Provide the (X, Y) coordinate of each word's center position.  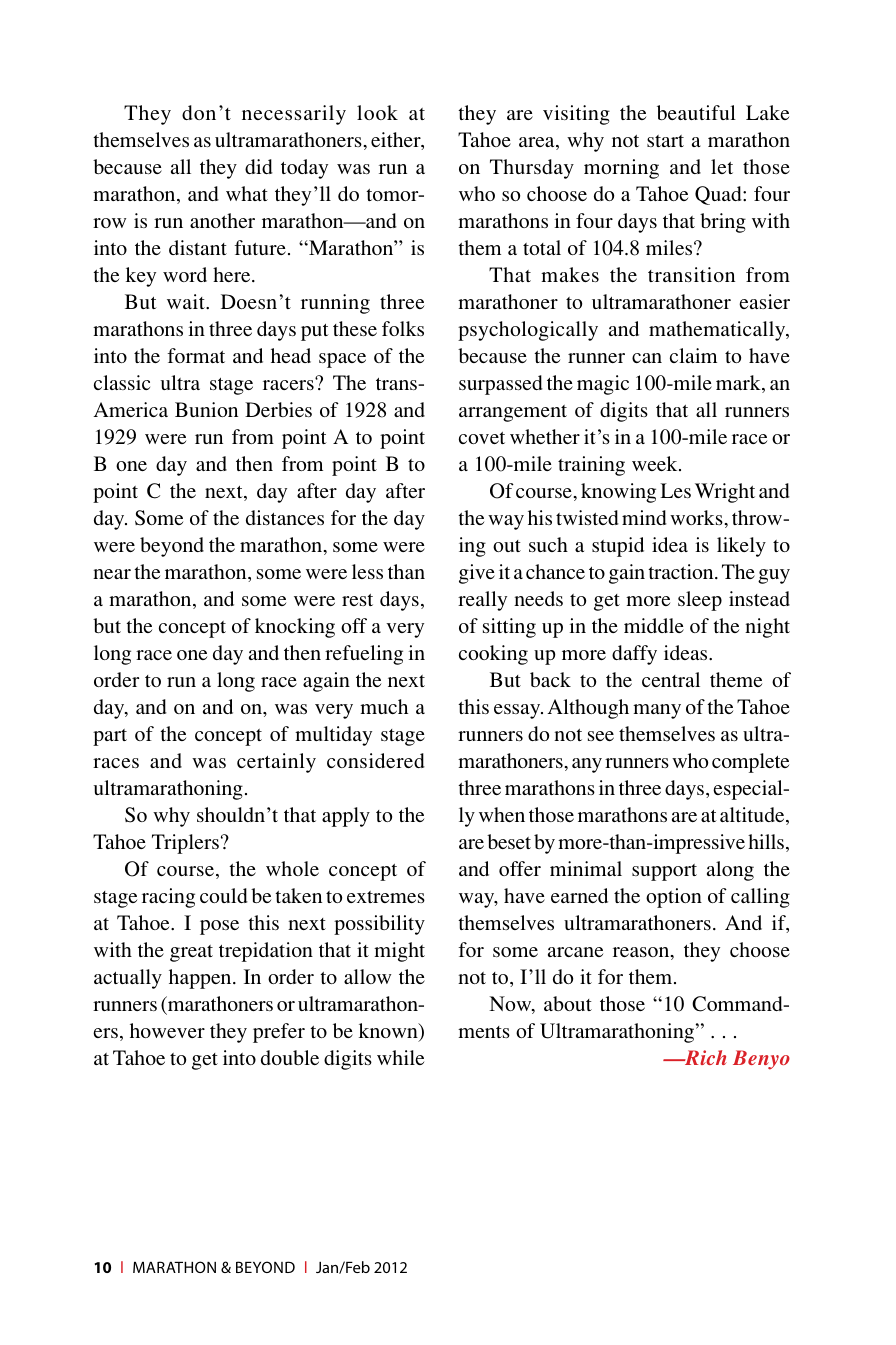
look (377, 112)
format (196, 355)
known (389, 1032)
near (112, 574)
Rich (704, 1057)
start (665, 141)
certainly (276, 763)
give (477, 574)
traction (682, 571)
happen (201, 979)
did (259, 166)
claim (693, 355)
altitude (753, 816)
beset (509, 841)
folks (403, 328)
